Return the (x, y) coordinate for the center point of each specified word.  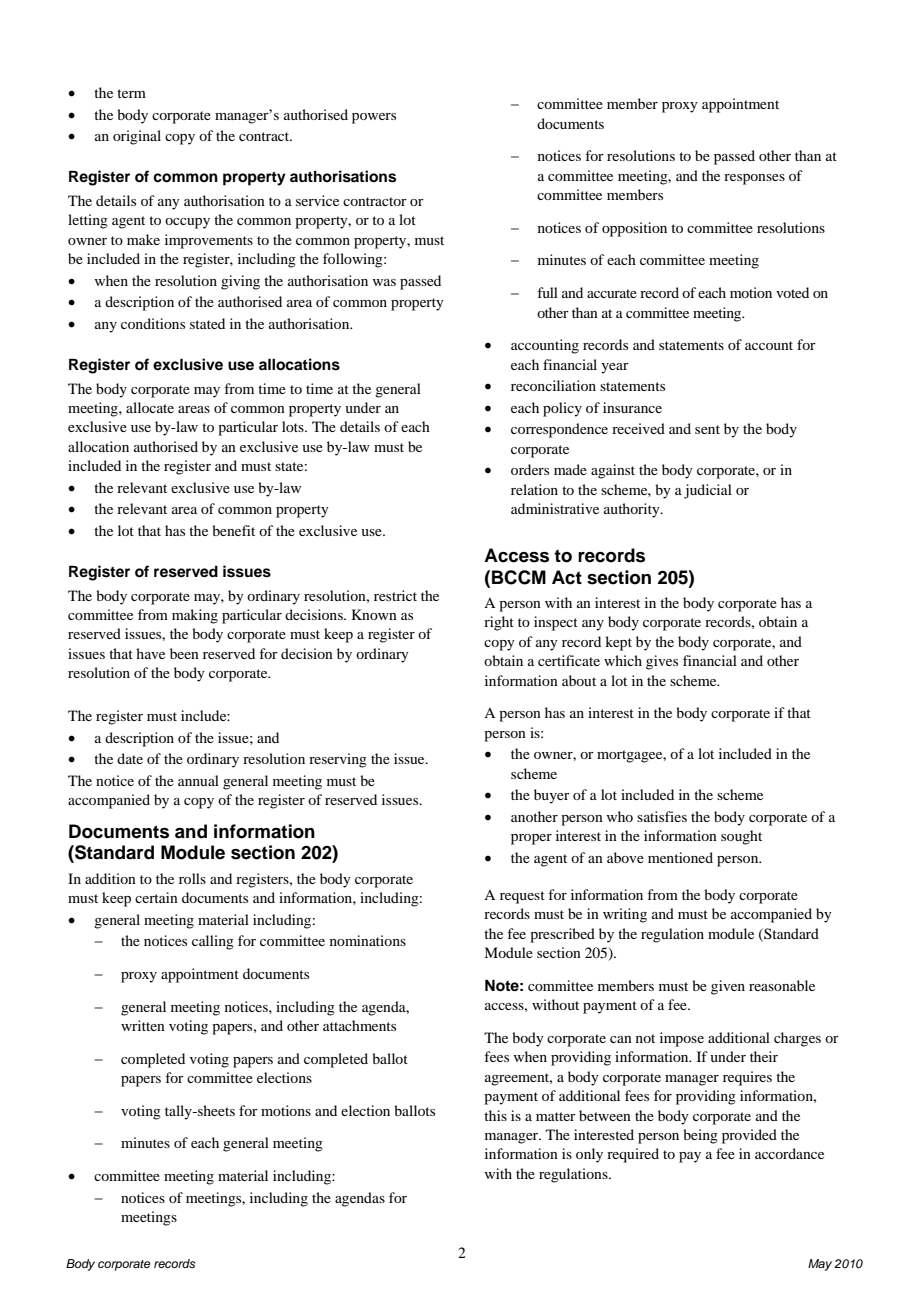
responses (754, 179)
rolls (192, 878)
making (195, 616)
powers (374, 118)
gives (662, 662)
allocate (150, 407)
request (522, 897)
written (143, 1025)
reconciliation (553, 385)
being (700, 1136)
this (495, 1115)
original (137, 137)
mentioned (680, 857)
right (499, 623)
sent (707, 429)
